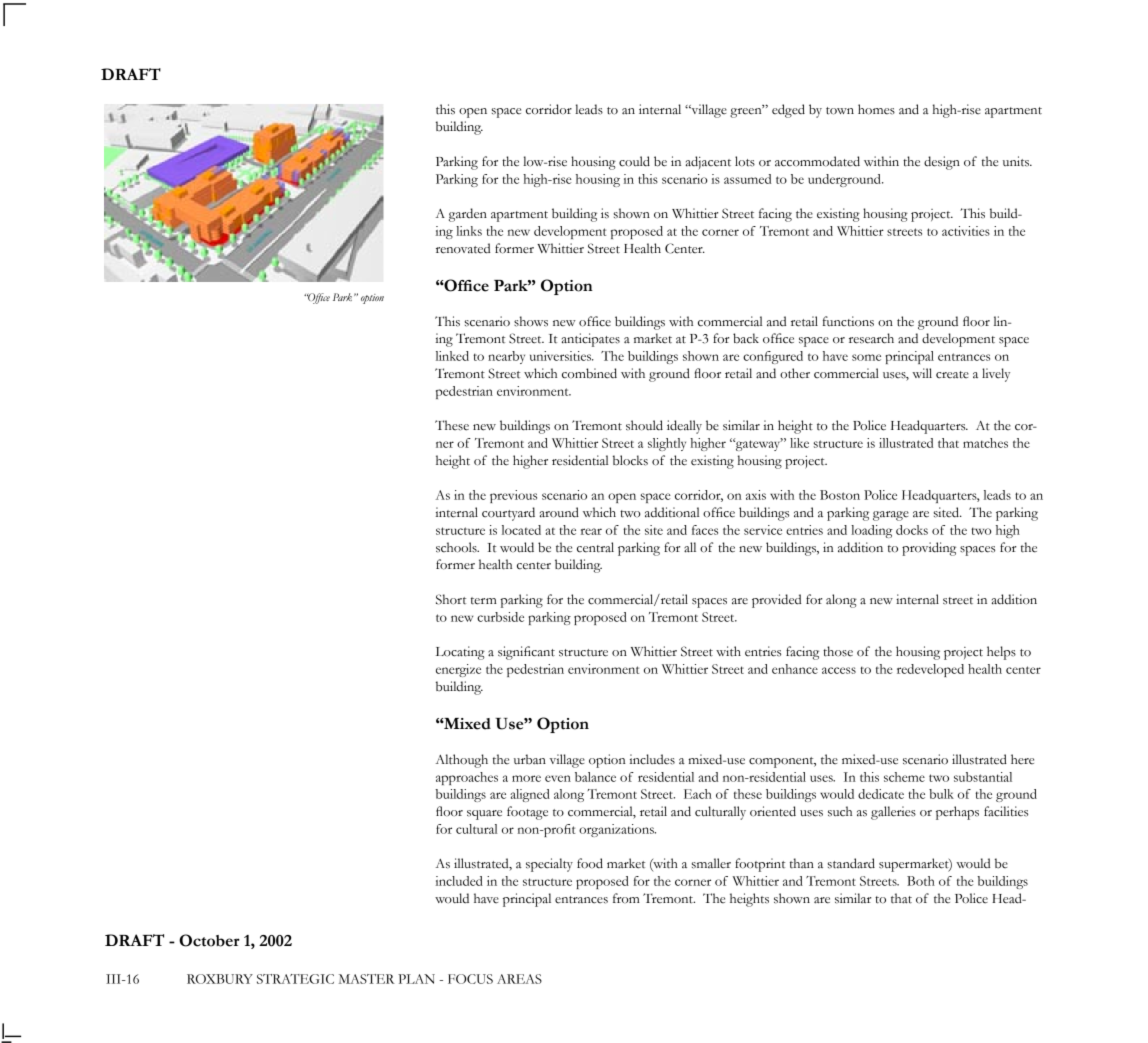  Describe the element at coordinates (921, 881) in the screenshot. I see `Both` at that location.
